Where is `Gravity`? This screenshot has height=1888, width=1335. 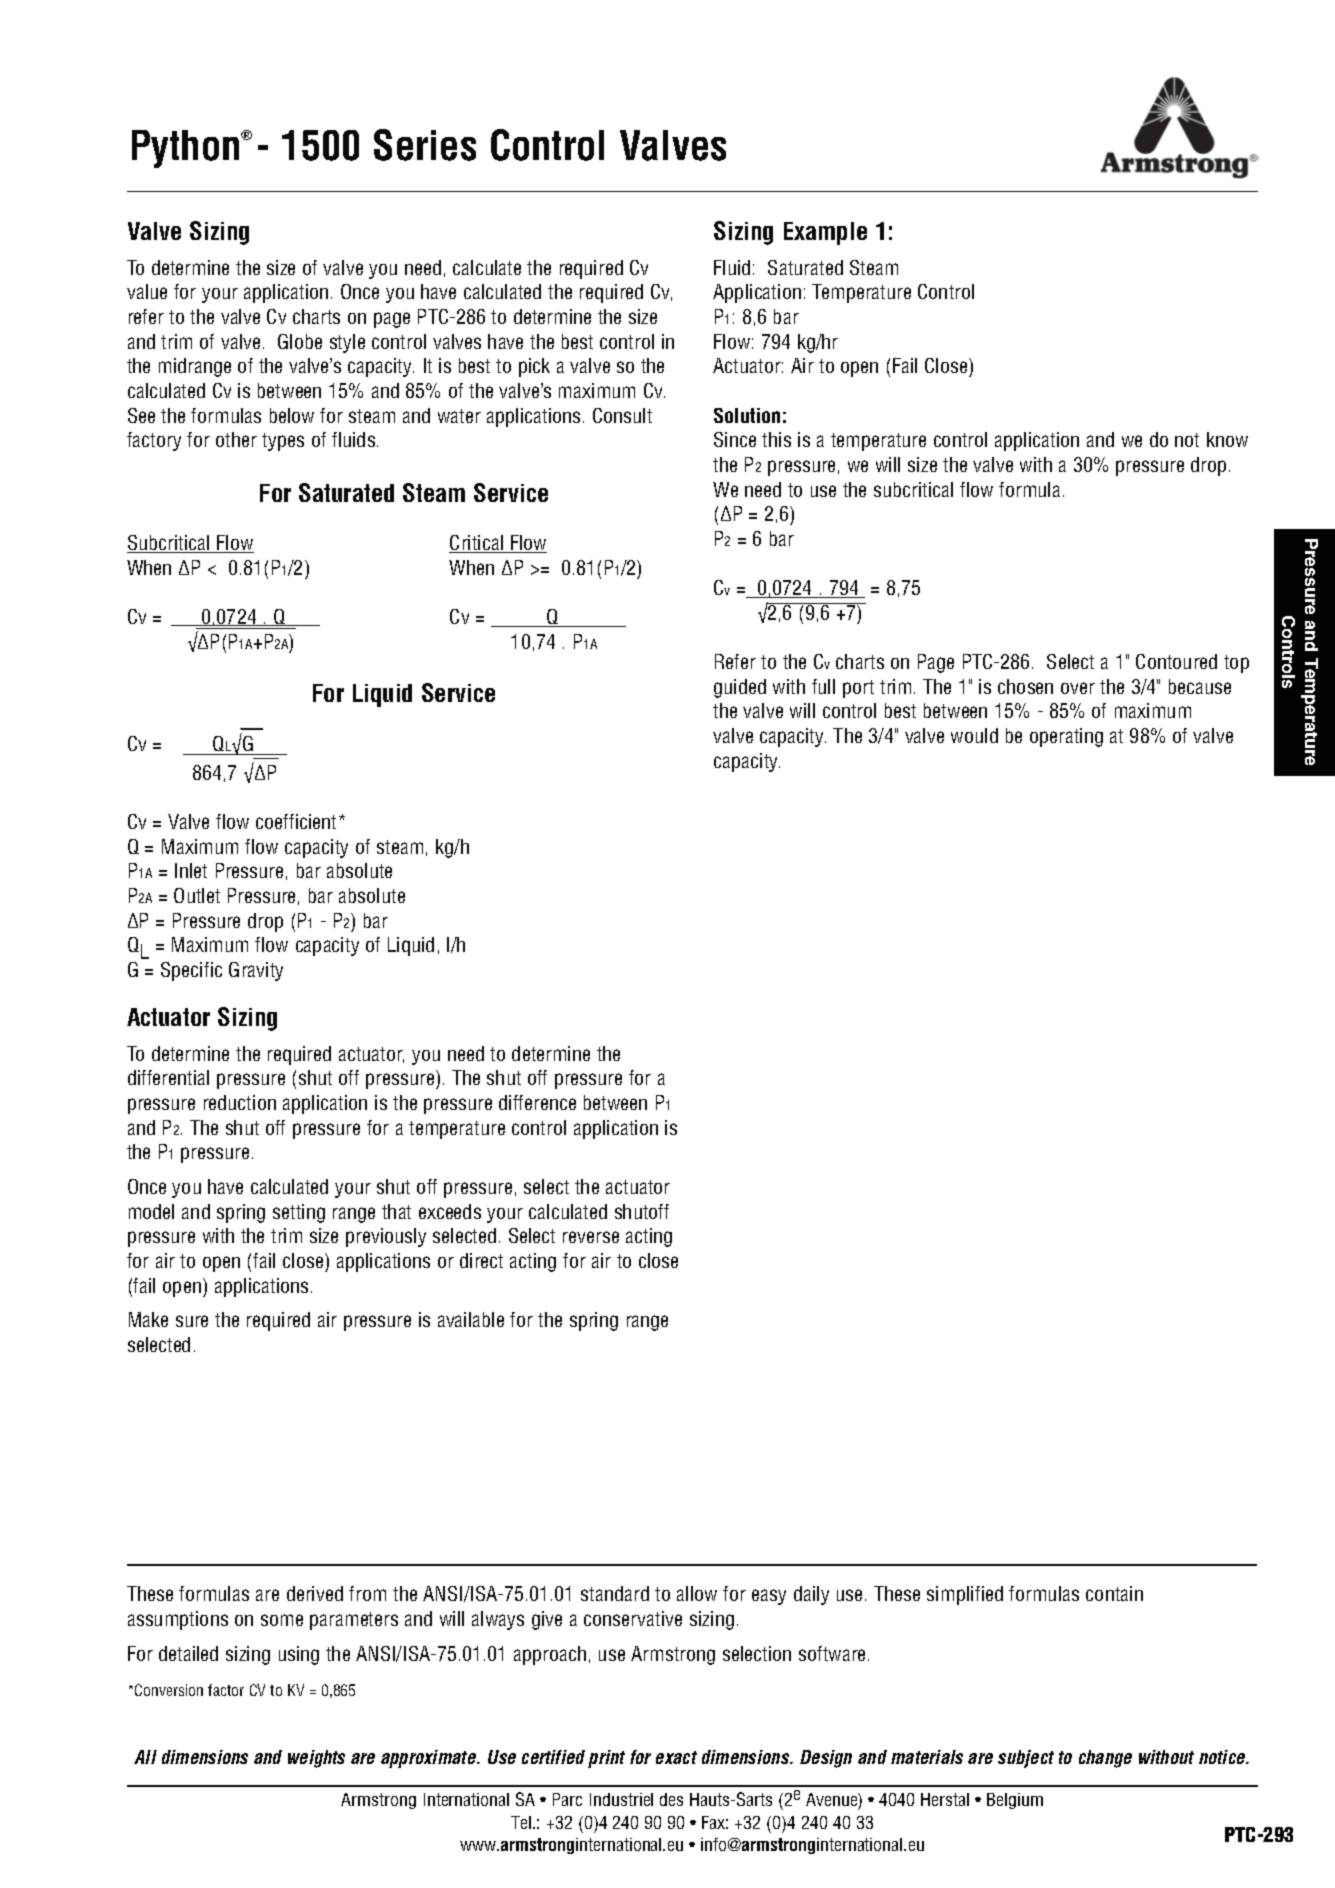
Gravity is located at coordinates (256, 971).
